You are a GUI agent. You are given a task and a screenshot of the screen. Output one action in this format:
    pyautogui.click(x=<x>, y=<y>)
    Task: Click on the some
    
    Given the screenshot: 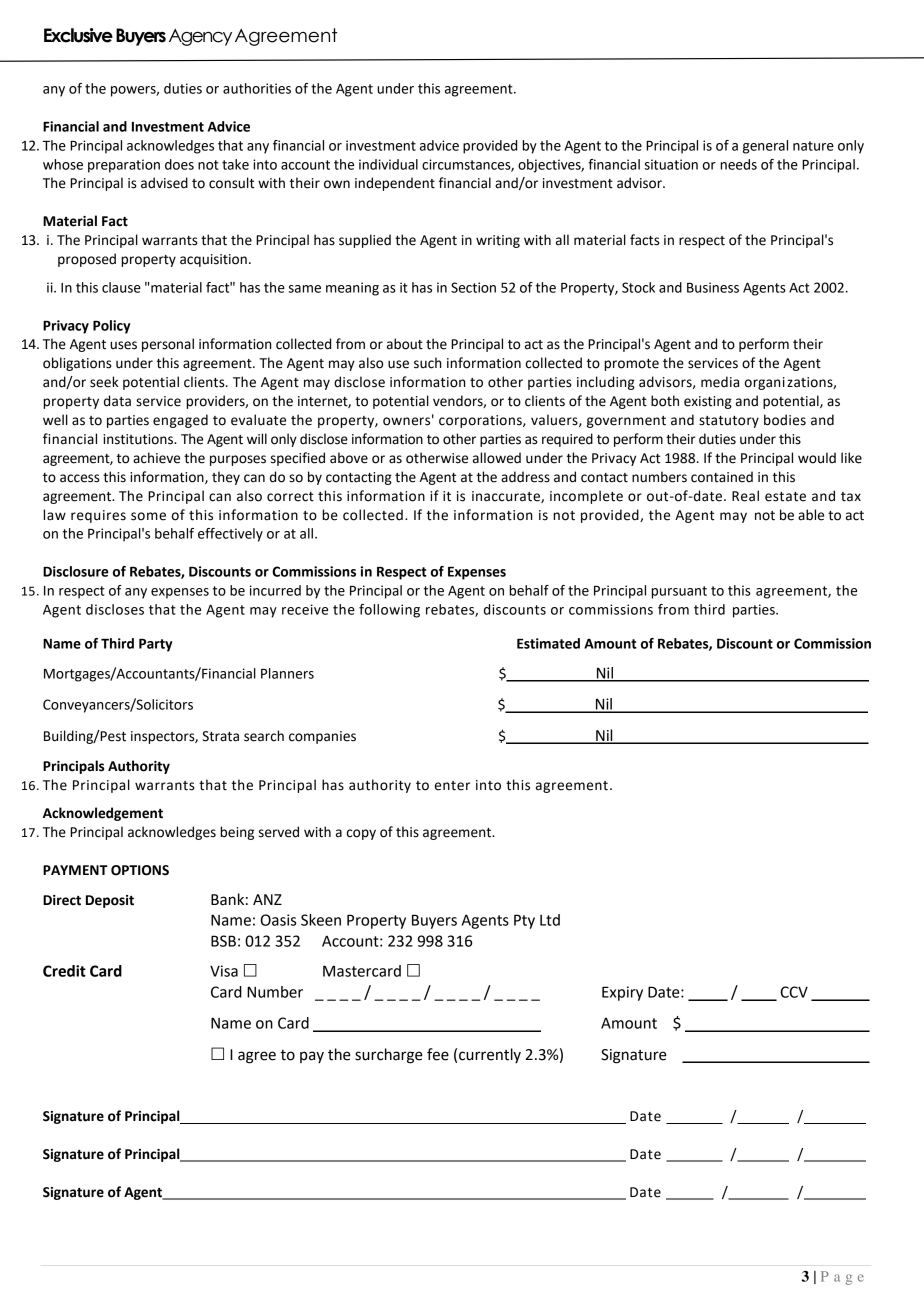 What is the action you would take?
    pyautogui.click(x=148, y=516)
